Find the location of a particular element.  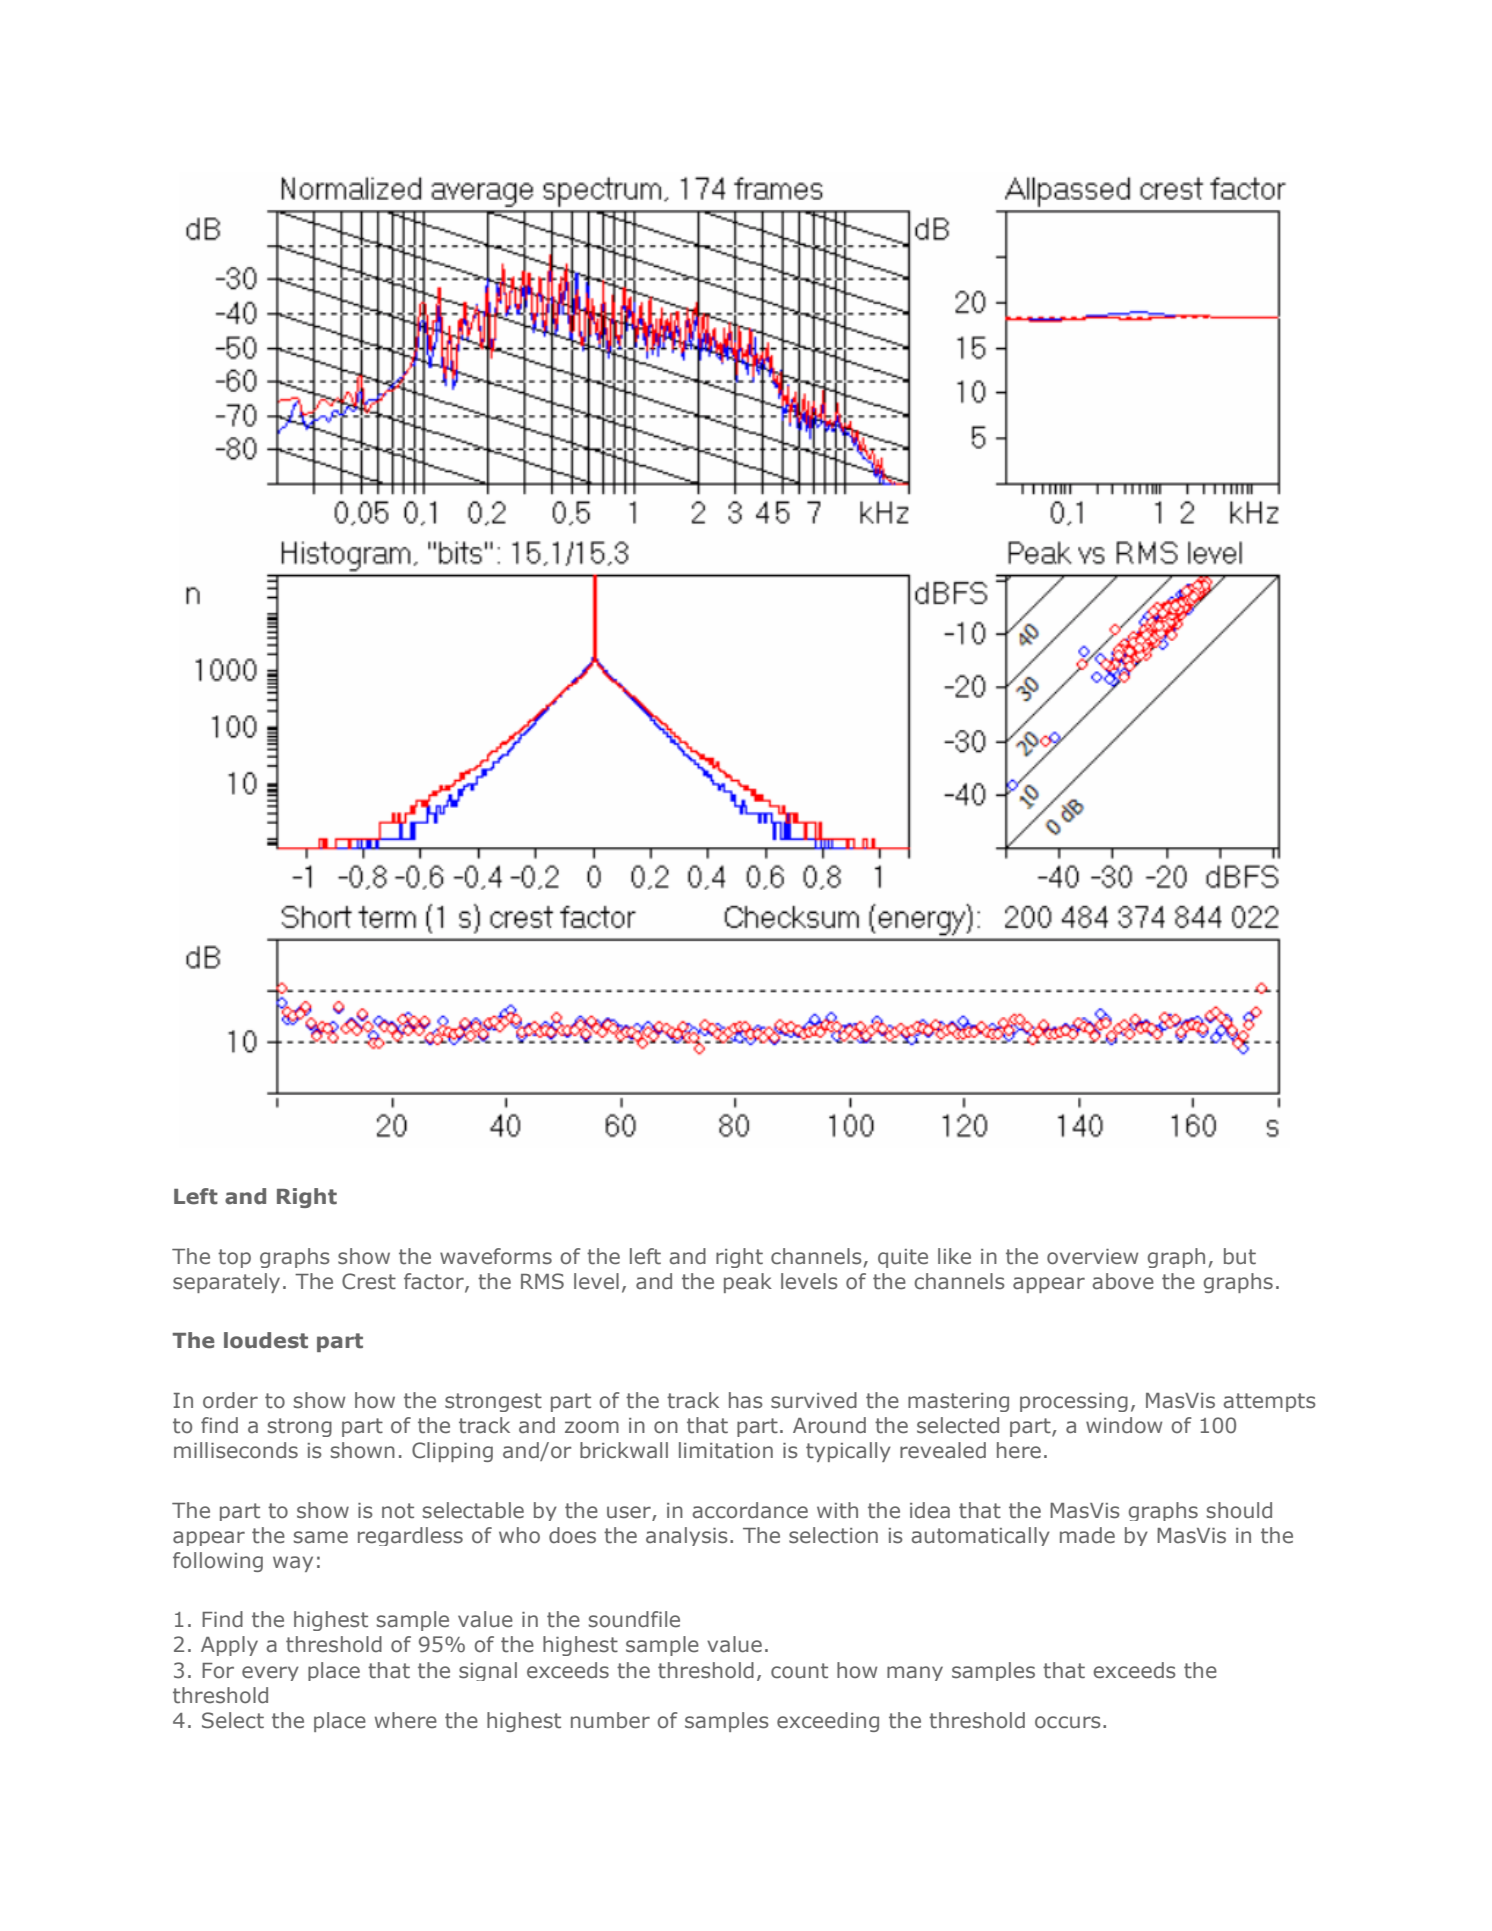

accordance is located at coordinates (750, 1510).
